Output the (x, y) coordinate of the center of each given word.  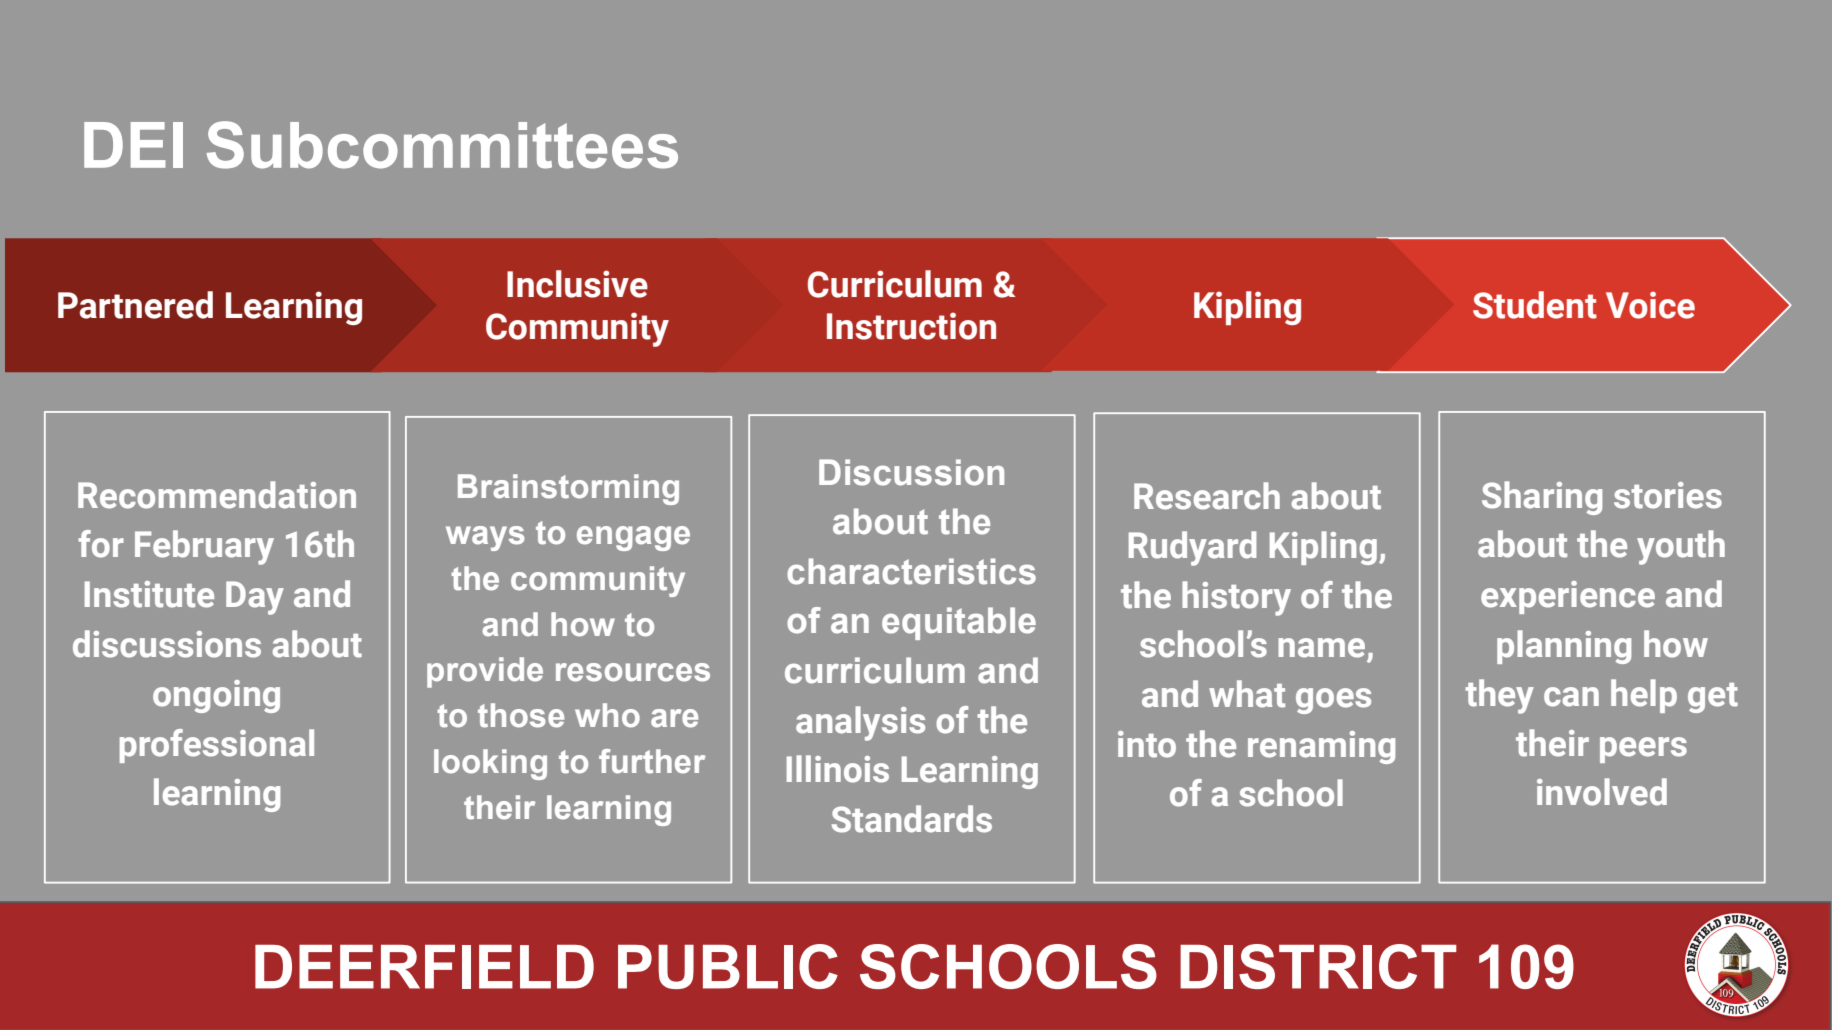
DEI (133, 145)
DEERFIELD (424, 967)
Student (1535, 305)
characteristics (911, 571)
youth (1681, 547)
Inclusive (577, 284)
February (204, 547)
